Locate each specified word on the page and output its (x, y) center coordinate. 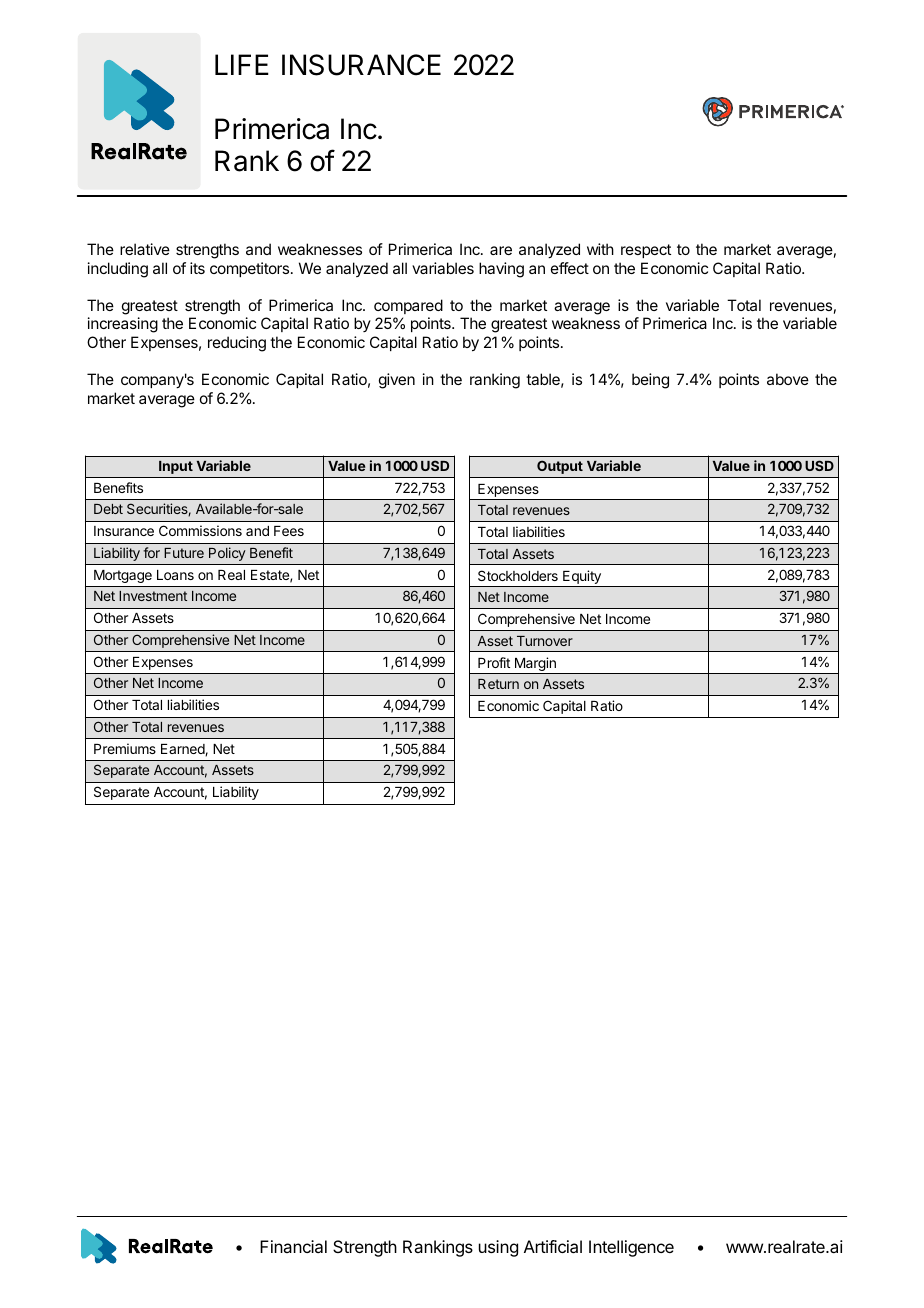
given (397, 381)
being (650, 381)
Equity (582, 578)
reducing (237, 344)
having (501, 270)
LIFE (242, 64)
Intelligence (631, 1248)
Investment (153, 596)
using (498, 1248)
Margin (535, 665)
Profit (494, 662)
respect (646, 251)
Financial (293, 1246)
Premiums (125, 748)
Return (498, 684)
